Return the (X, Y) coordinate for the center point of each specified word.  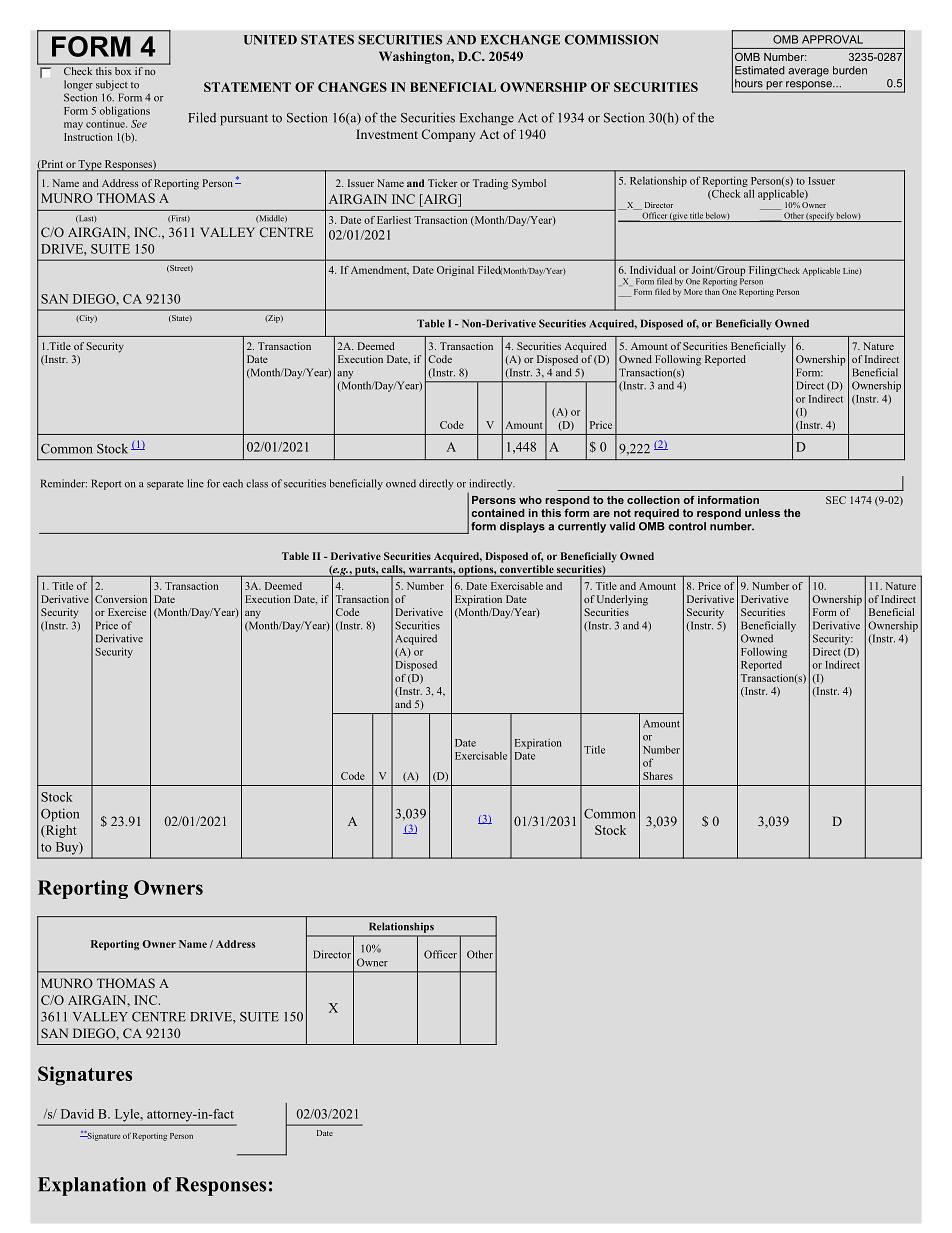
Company (448, 135)
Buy (68, 848)
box (123, 71)
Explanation (92, 1186)
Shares (658, 776)
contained (498, 513)
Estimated (760, 70)
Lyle (128, 1115)
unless (762, 513)
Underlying (622, 600)
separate (165, 485)
